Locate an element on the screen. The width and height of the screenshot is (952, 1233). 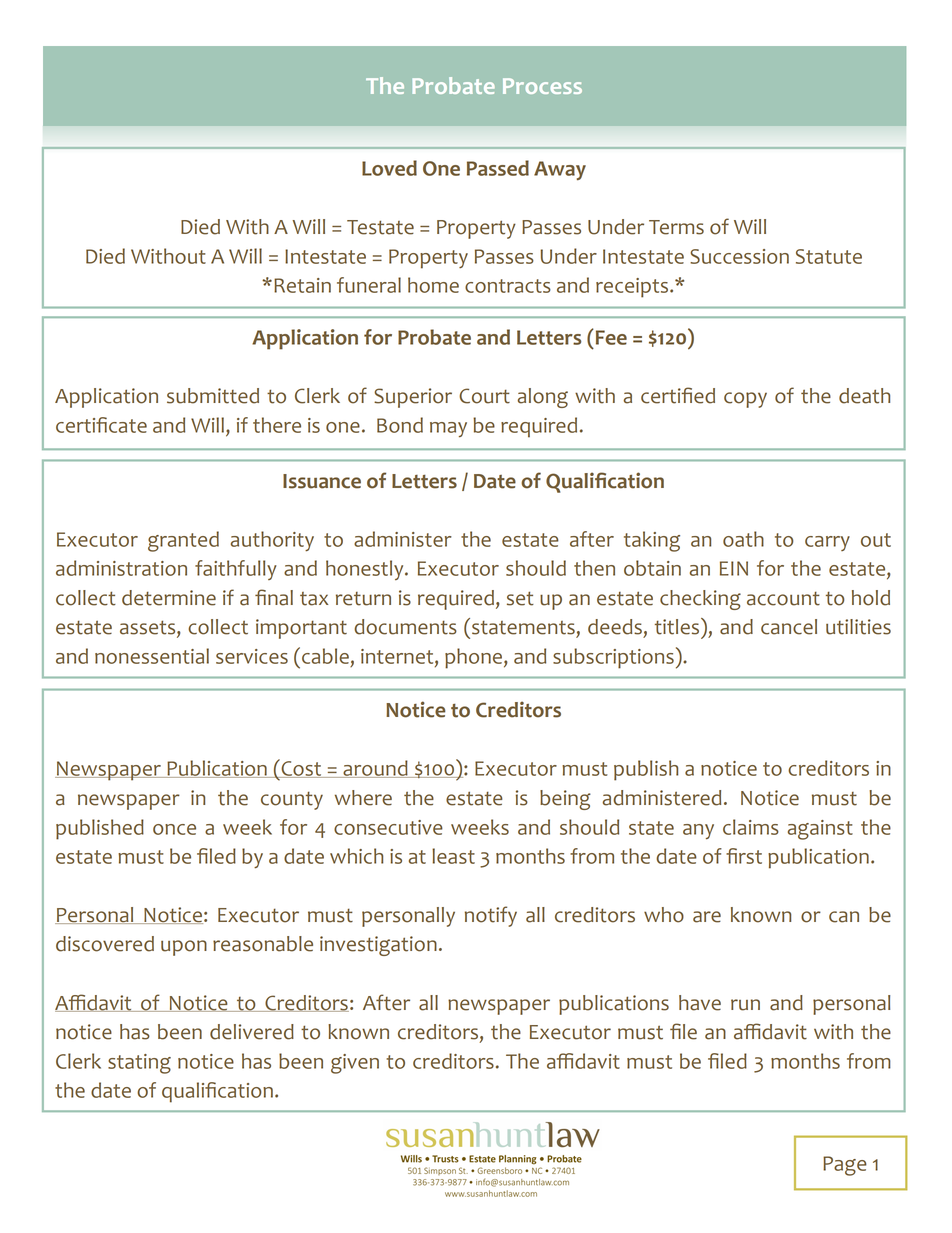
Page is located at coordinates (845, 1166).
